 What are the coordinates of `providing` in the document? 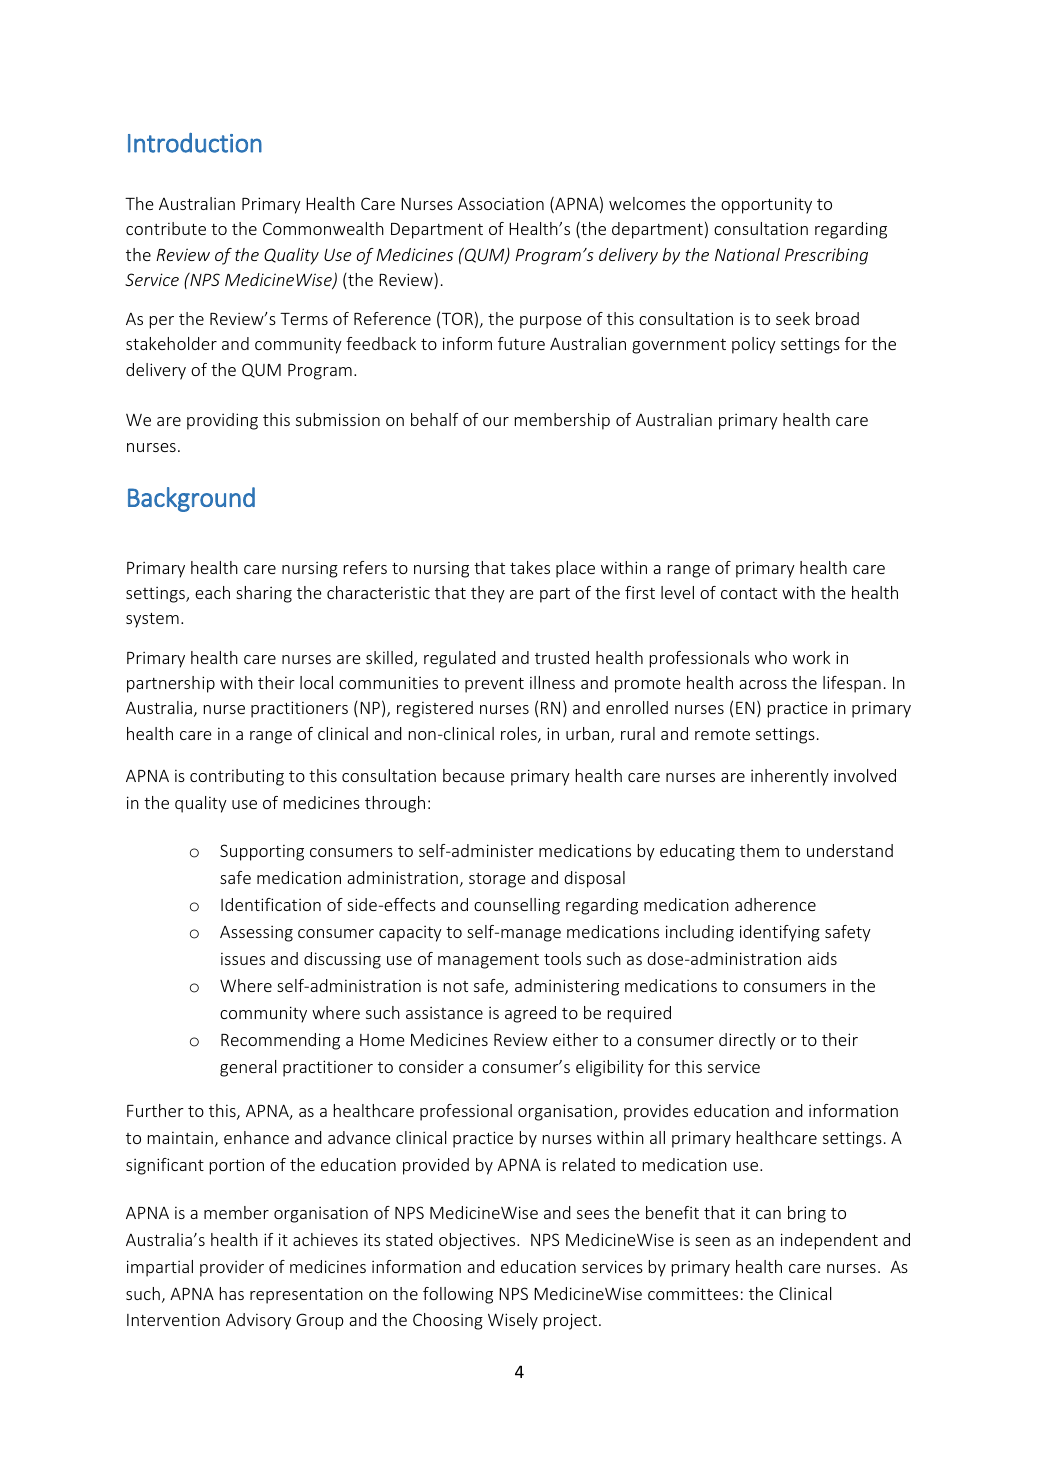 It's located at (222, 421).
